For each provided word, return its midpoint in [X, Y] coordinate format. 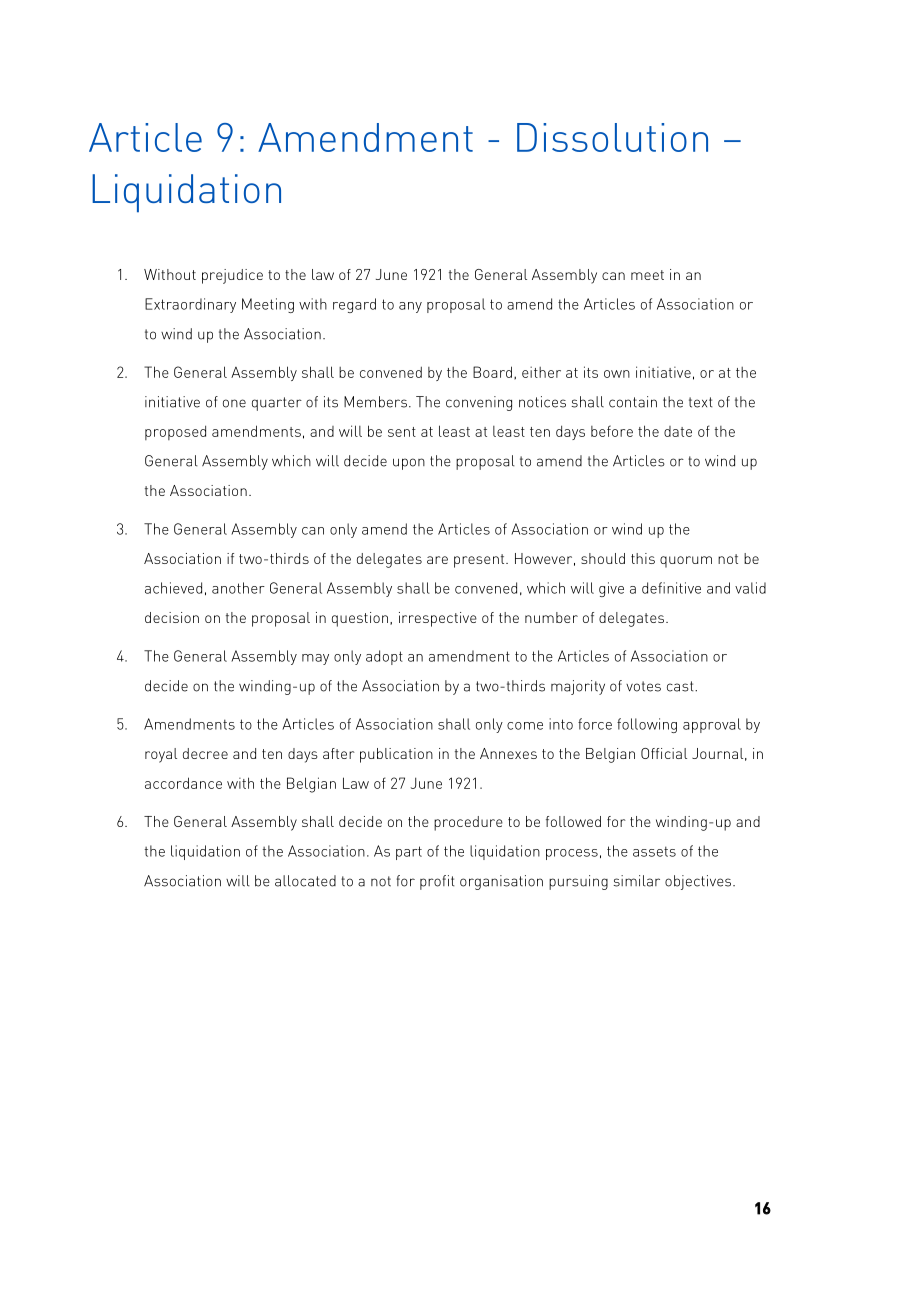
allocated [305, 881]
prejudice [232, 276]
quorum [686, 562]
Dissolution [612, 137]
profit [437, 882]
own [617, 374]
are [437, 560]
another [238, 588]
